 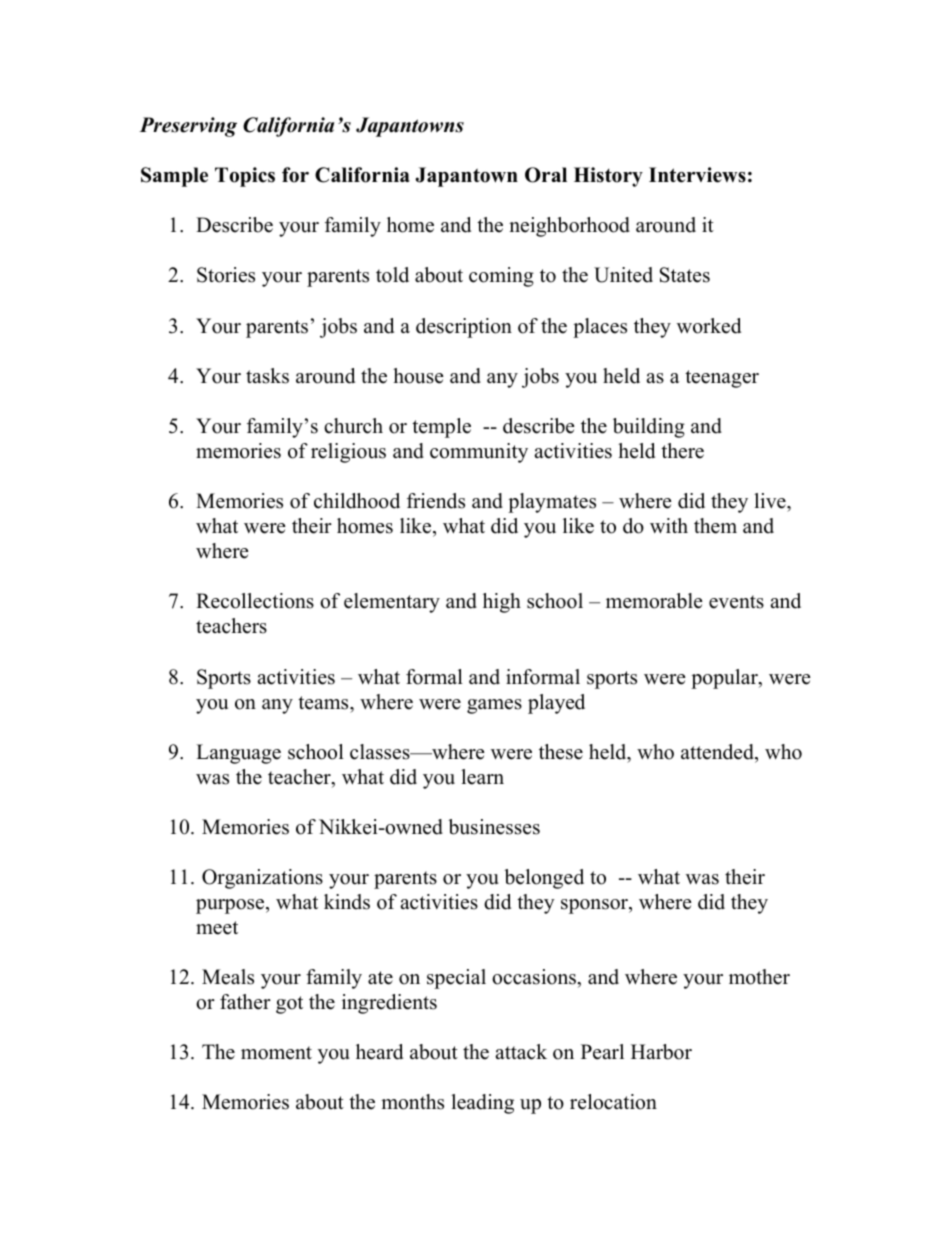 I want to click on mother, so click(x=759, y=977).
